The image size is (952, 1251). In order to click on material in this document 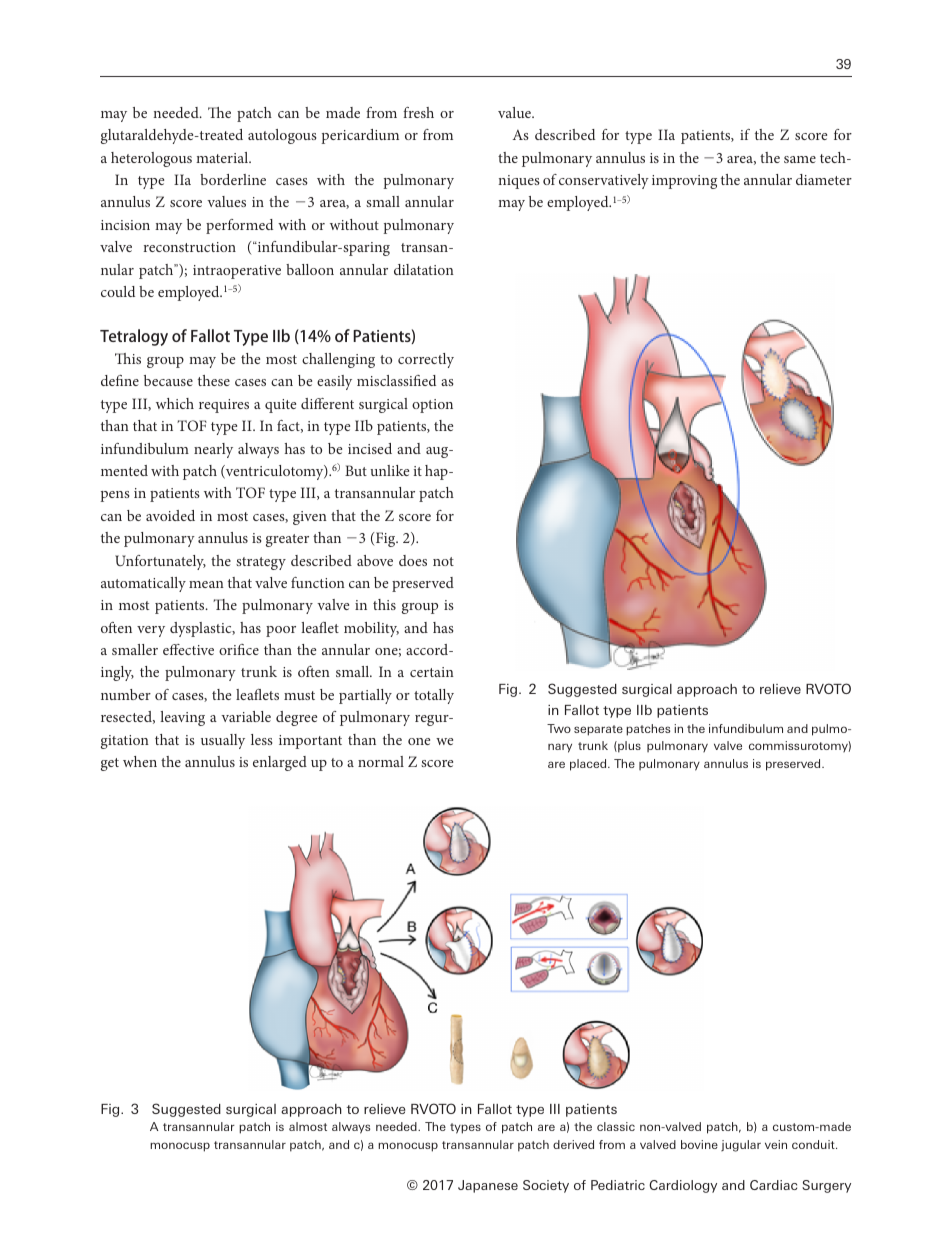, I will do `click(223, 157)`.
